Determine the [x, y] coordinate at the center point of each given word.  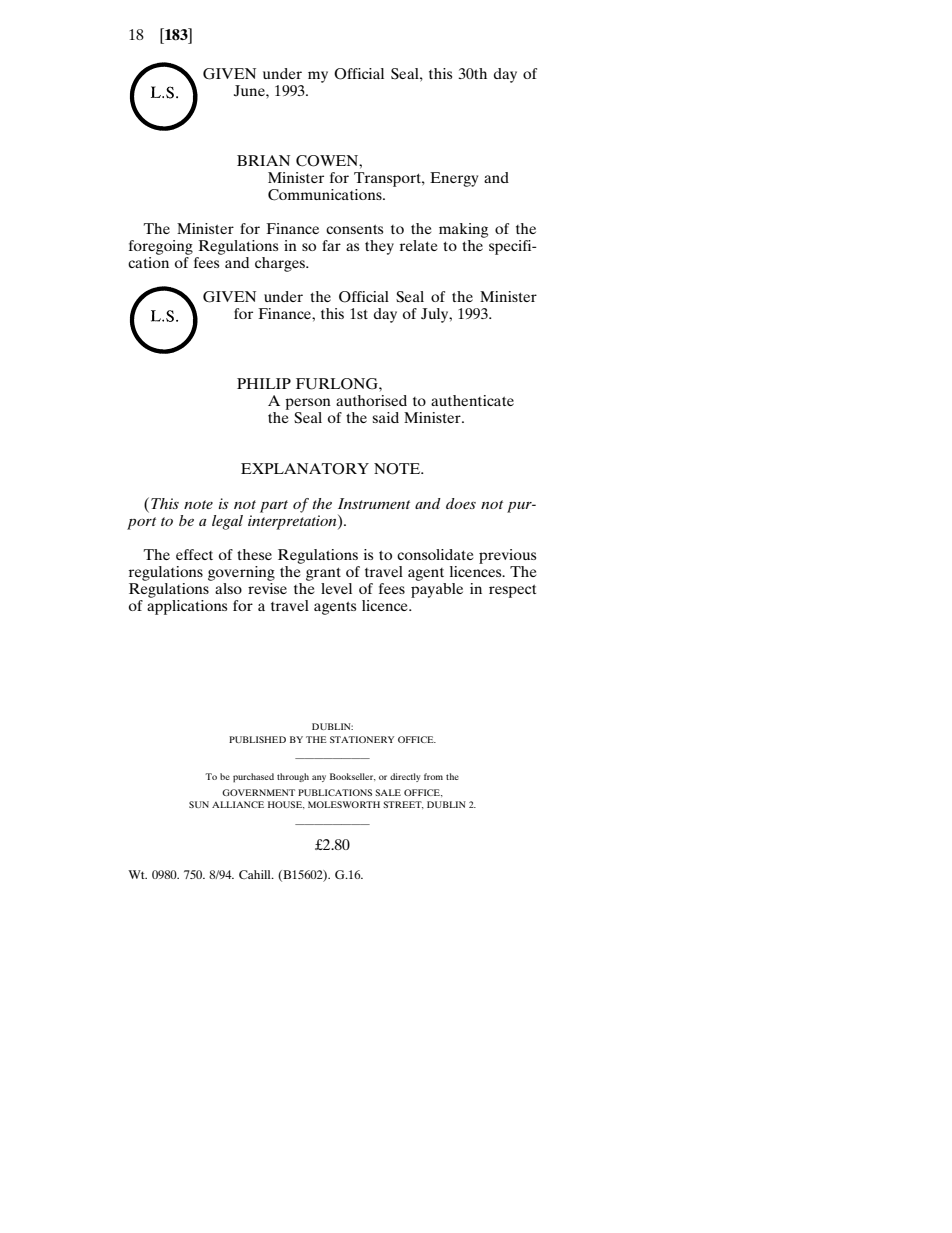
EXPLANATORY [305, 469]
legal [227, 522]
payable [437, 589]
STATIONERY [362, 739]
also [228, 588]
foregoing [161, 247]
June [250, 90]
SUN [199, 804]
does [461, 503]
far [331, 245]
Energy [454, 179]
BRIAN [263, 160]
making [463, 230]
